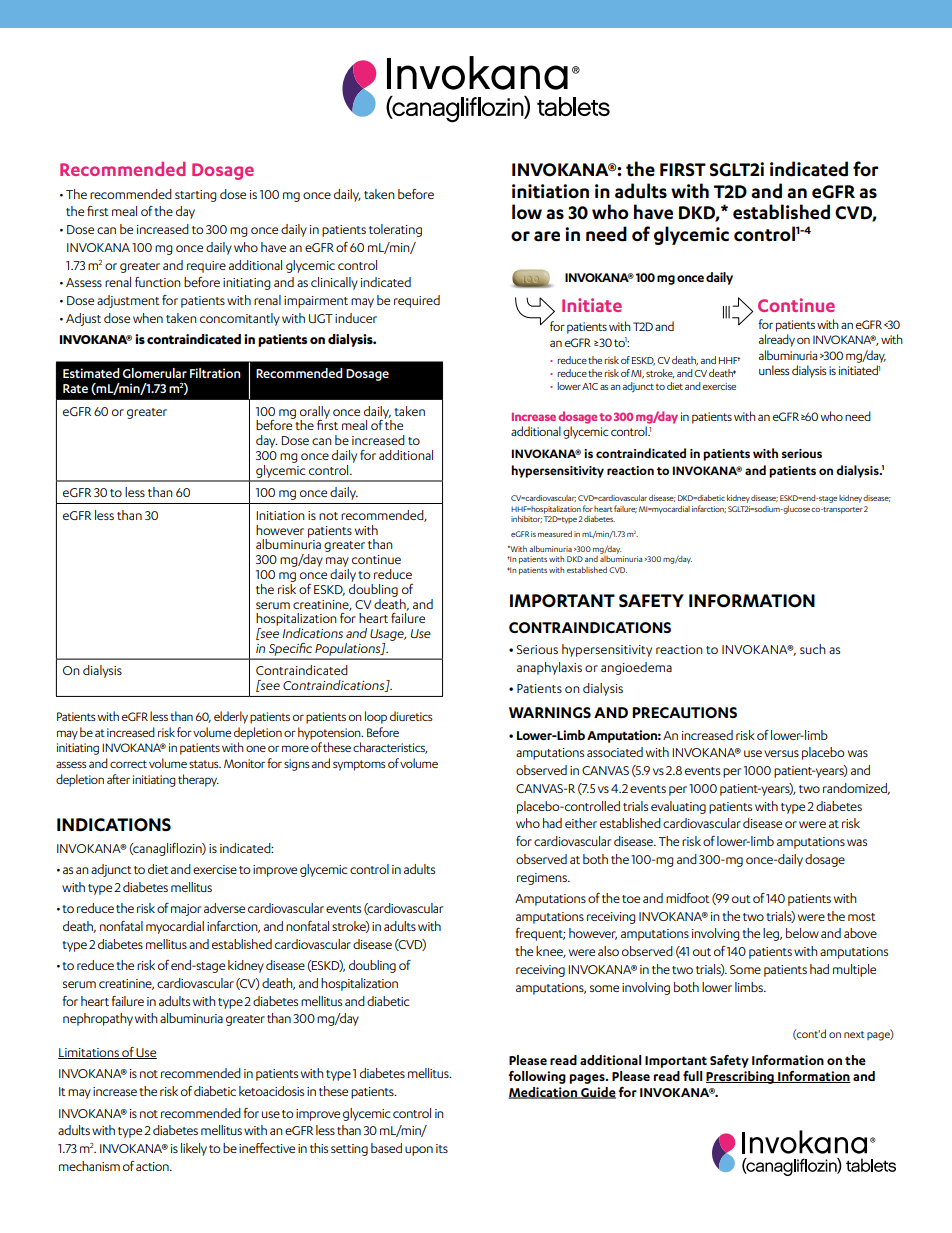 This screenshot has width=952, height=1233. Describe the element at coordinates (543, 879) in the screenshot. I see `regimens` at that location.
